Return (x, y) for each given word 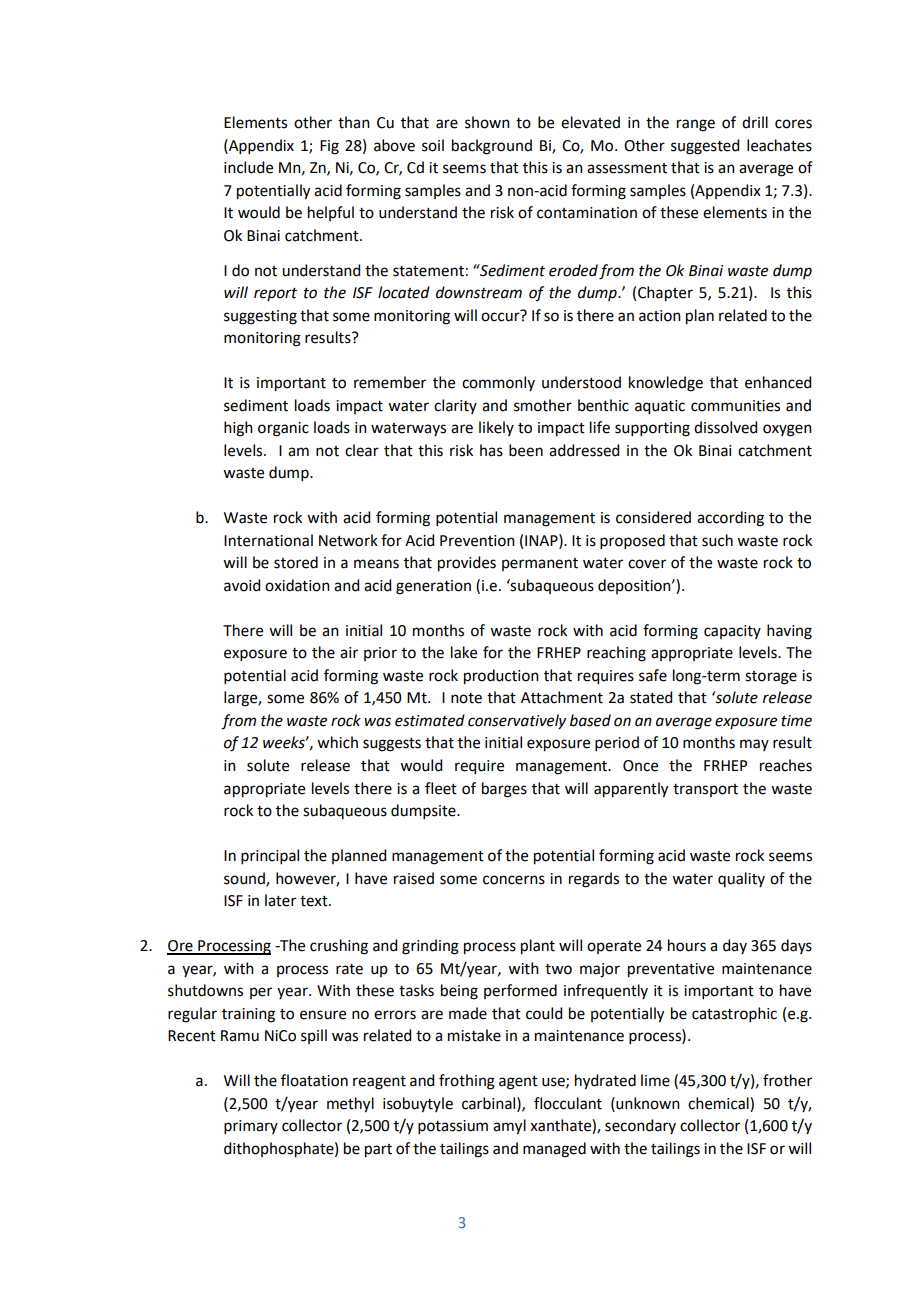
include (248, 167)
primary (251, 1127)
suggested (705, 147)
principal (270, 856)
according (730, 519)
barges (504, 790)
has (491, 450)
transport (705, 790)
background (492, 147)
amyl (509, 1127)
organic (283, 429)
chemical (719, 1103)
